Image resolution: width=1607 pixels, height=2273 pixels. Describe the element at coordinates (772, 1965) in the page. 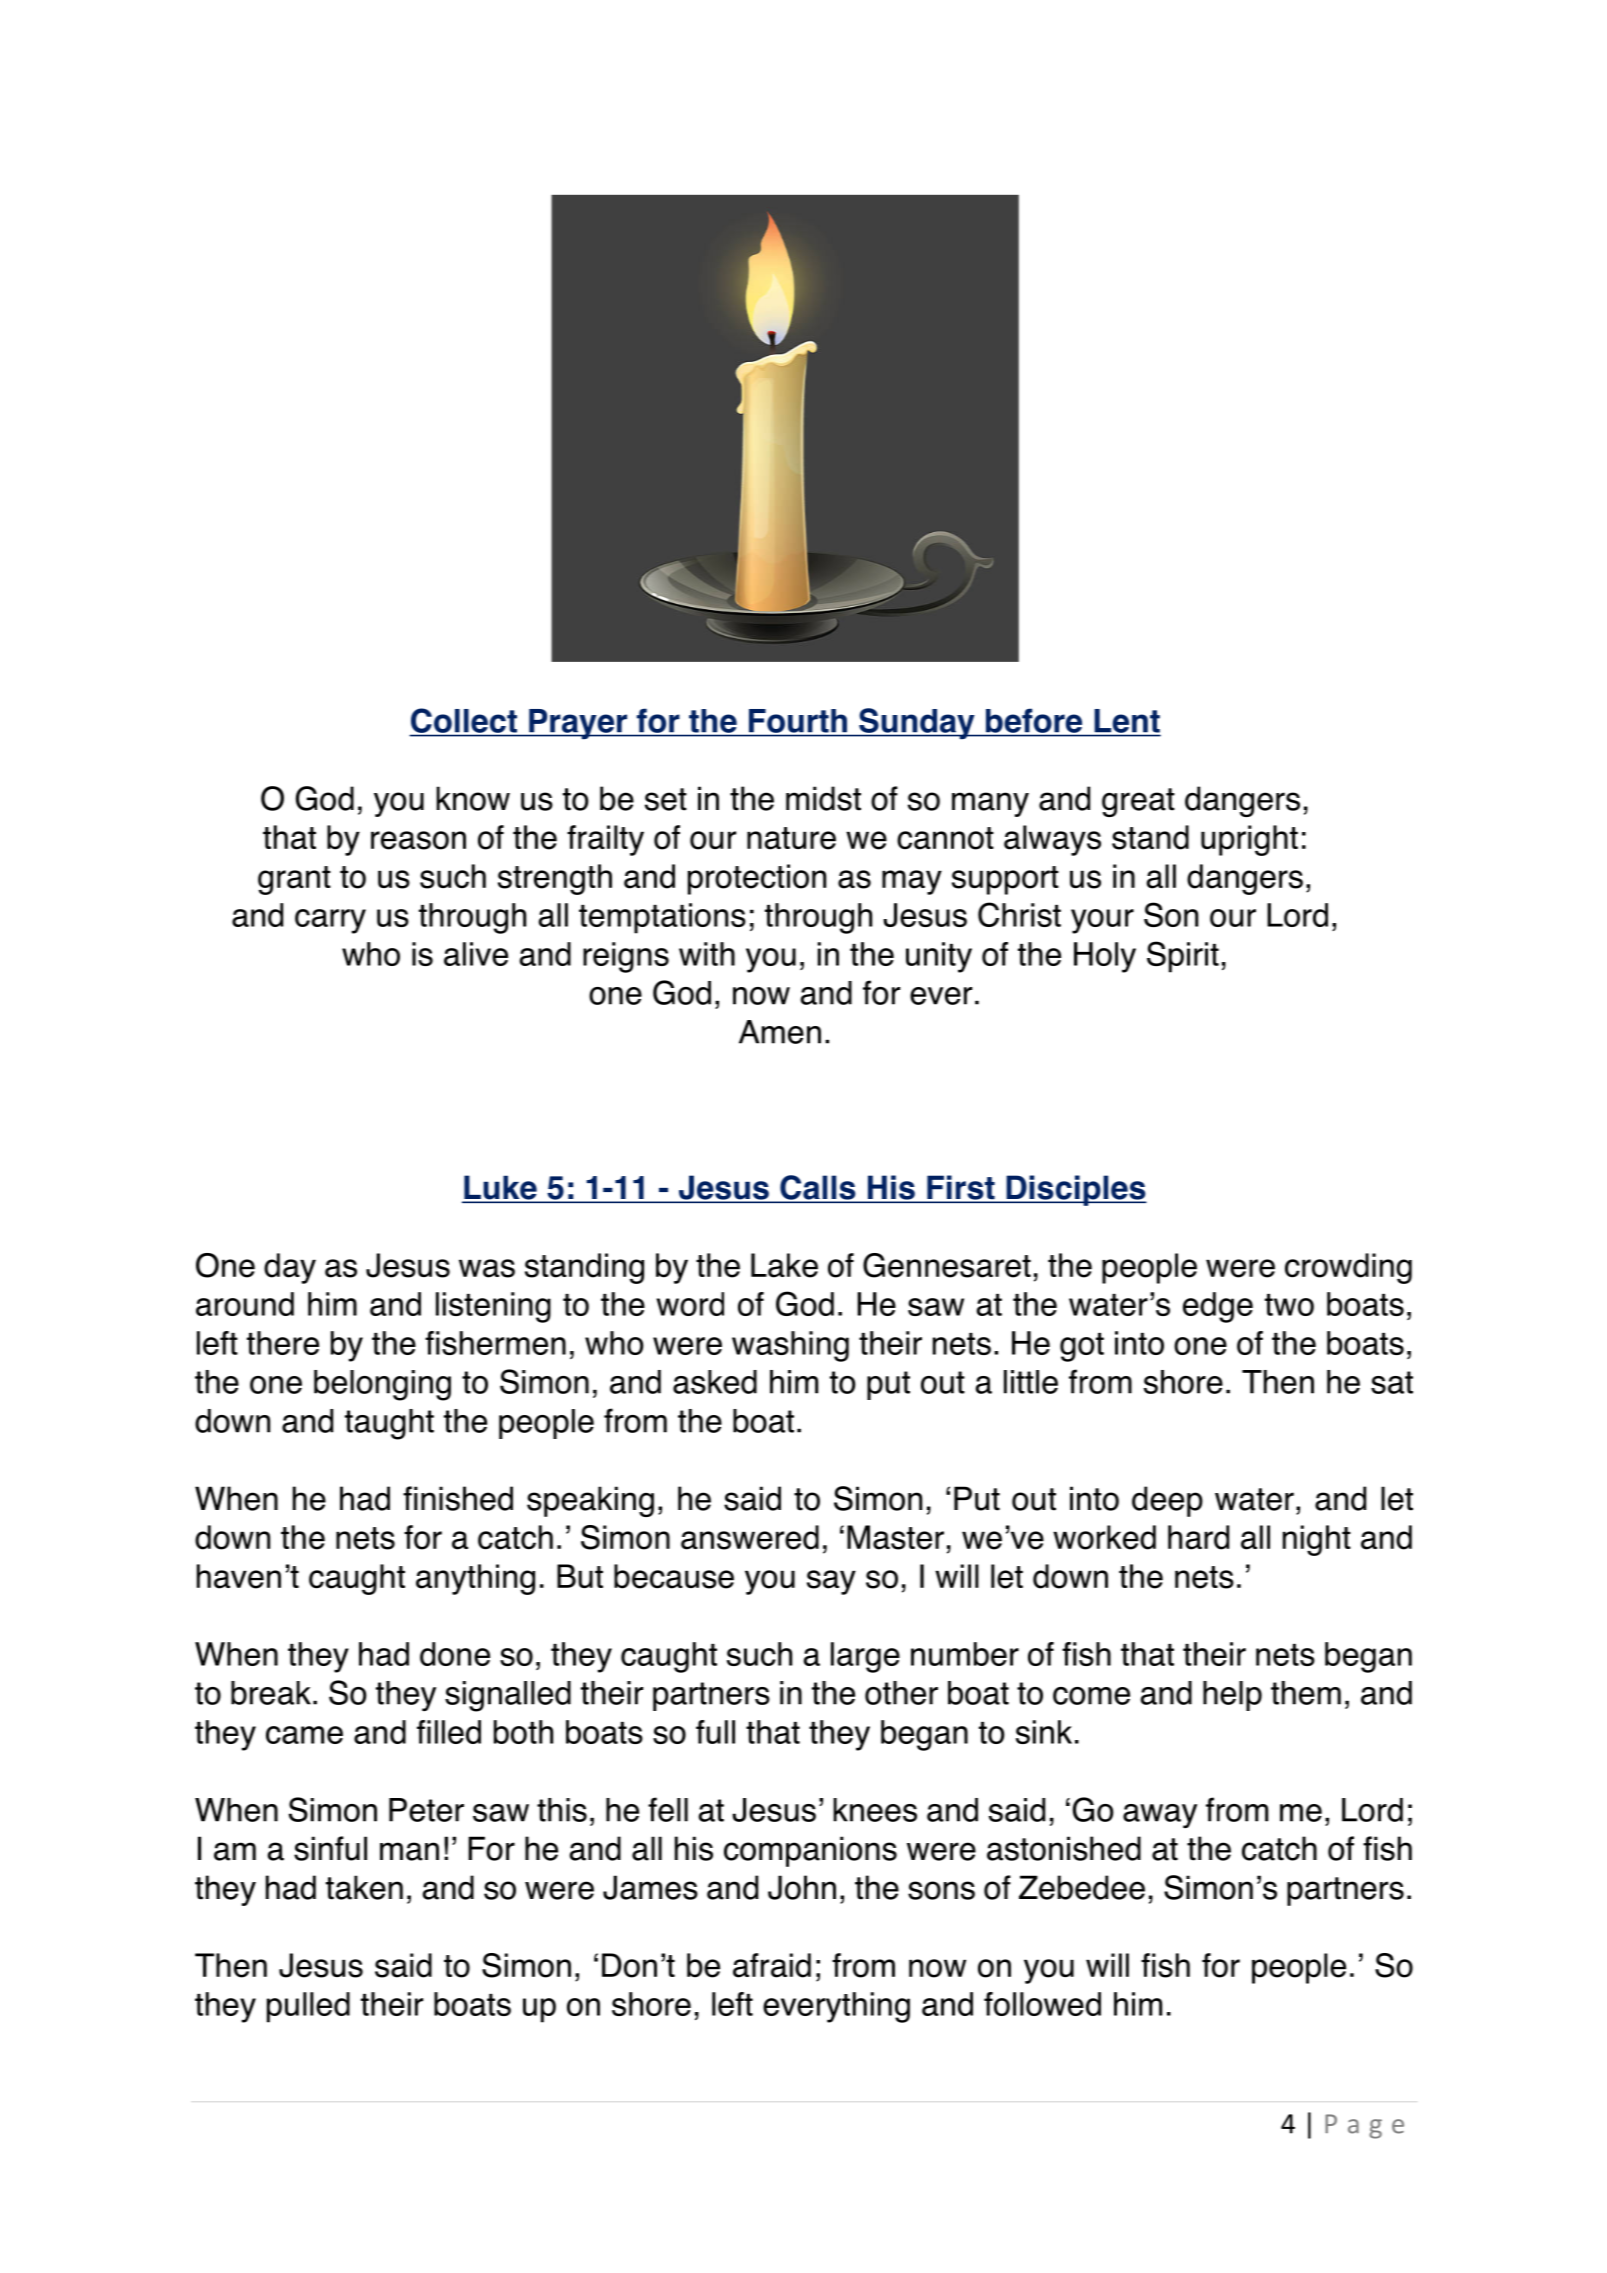

I see `afraid` at that location.
